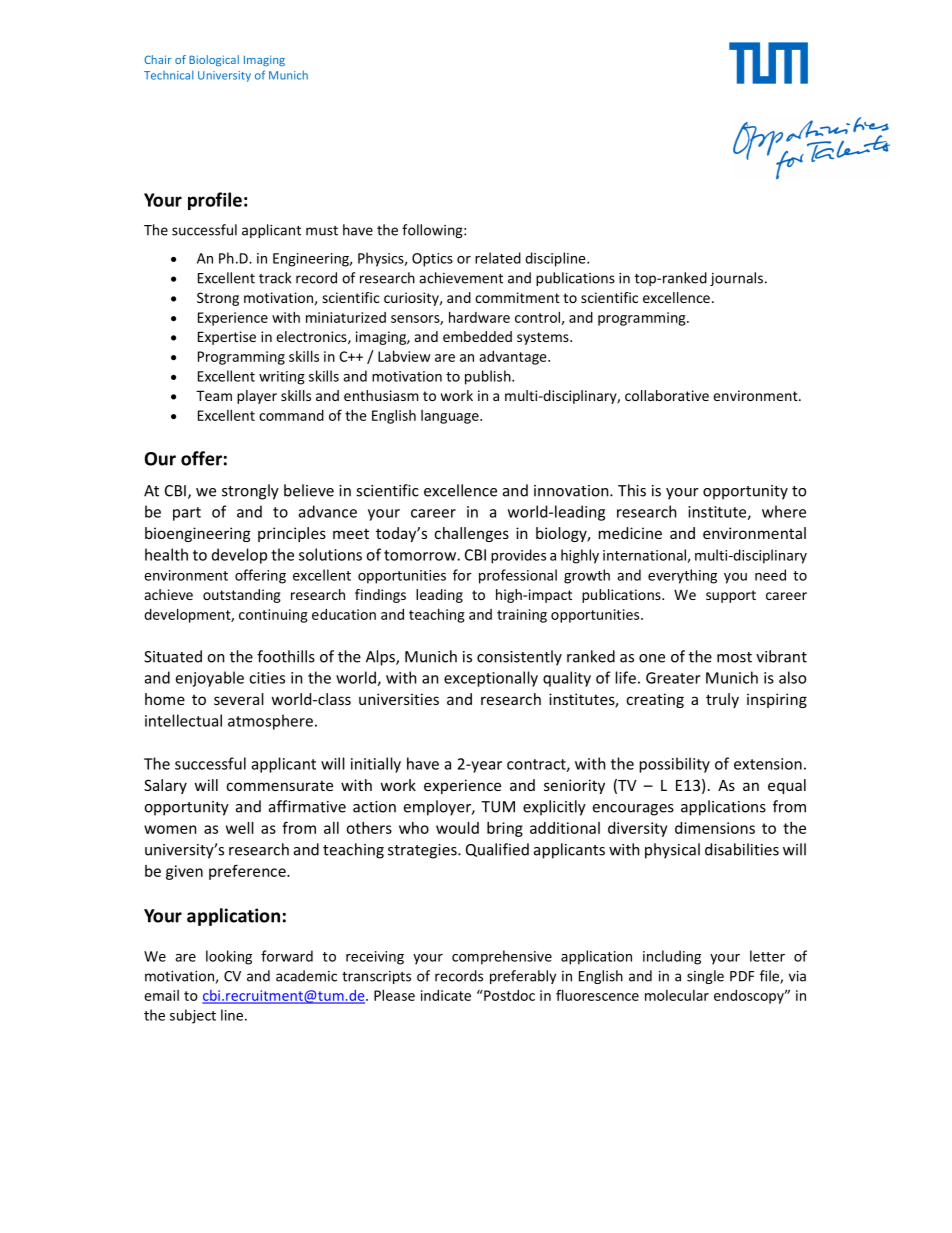  What do you see at coordinates (508, 995) in the image?
I see `Postdoc` at bounding box center [508, 995].
